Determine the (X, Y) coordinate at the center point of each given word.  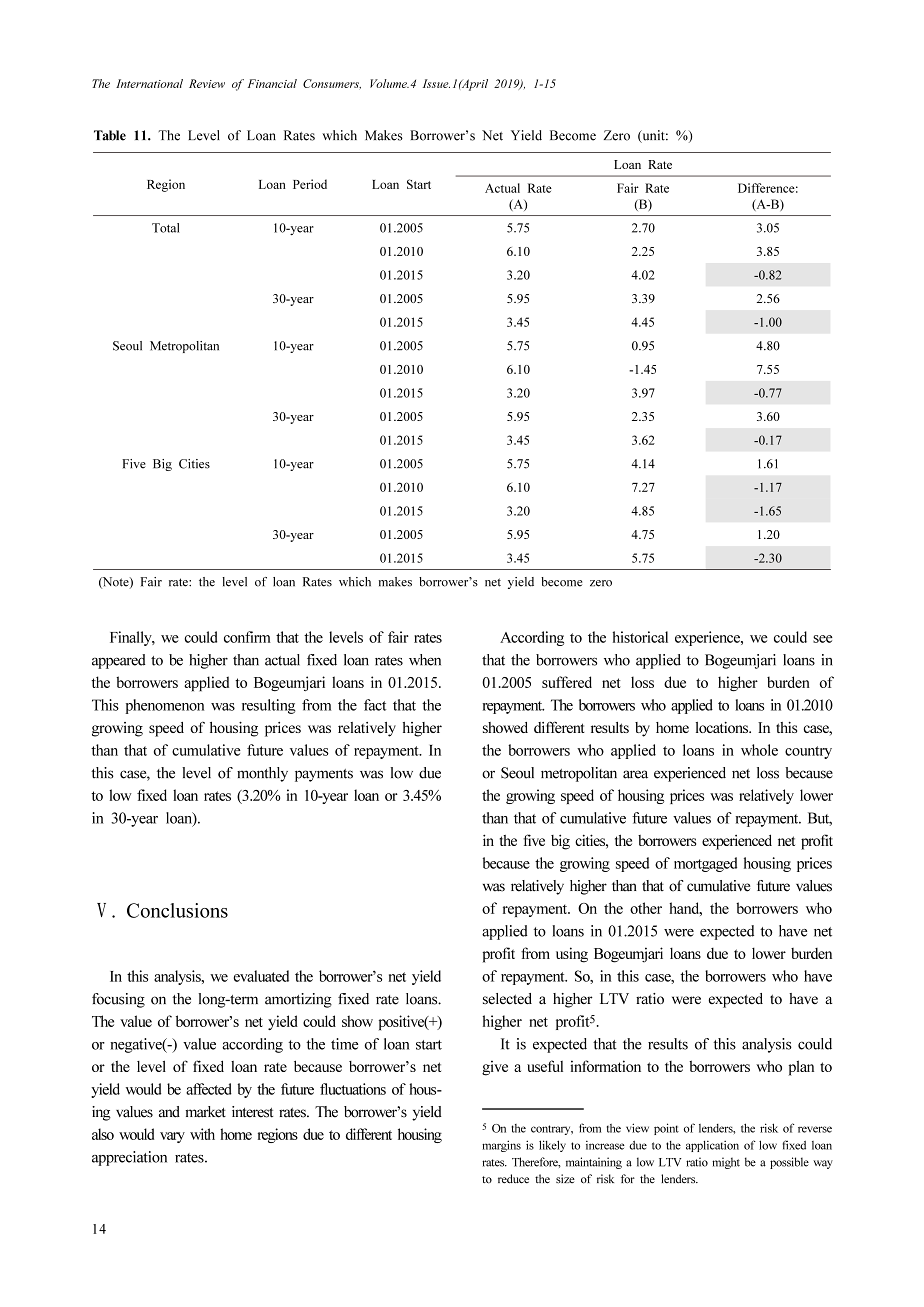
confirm (247, 637)
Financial (272, 83)
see (823, 639)
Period (310, 184)
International (149, 83)
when (425, 660)
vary (172, 1137)
